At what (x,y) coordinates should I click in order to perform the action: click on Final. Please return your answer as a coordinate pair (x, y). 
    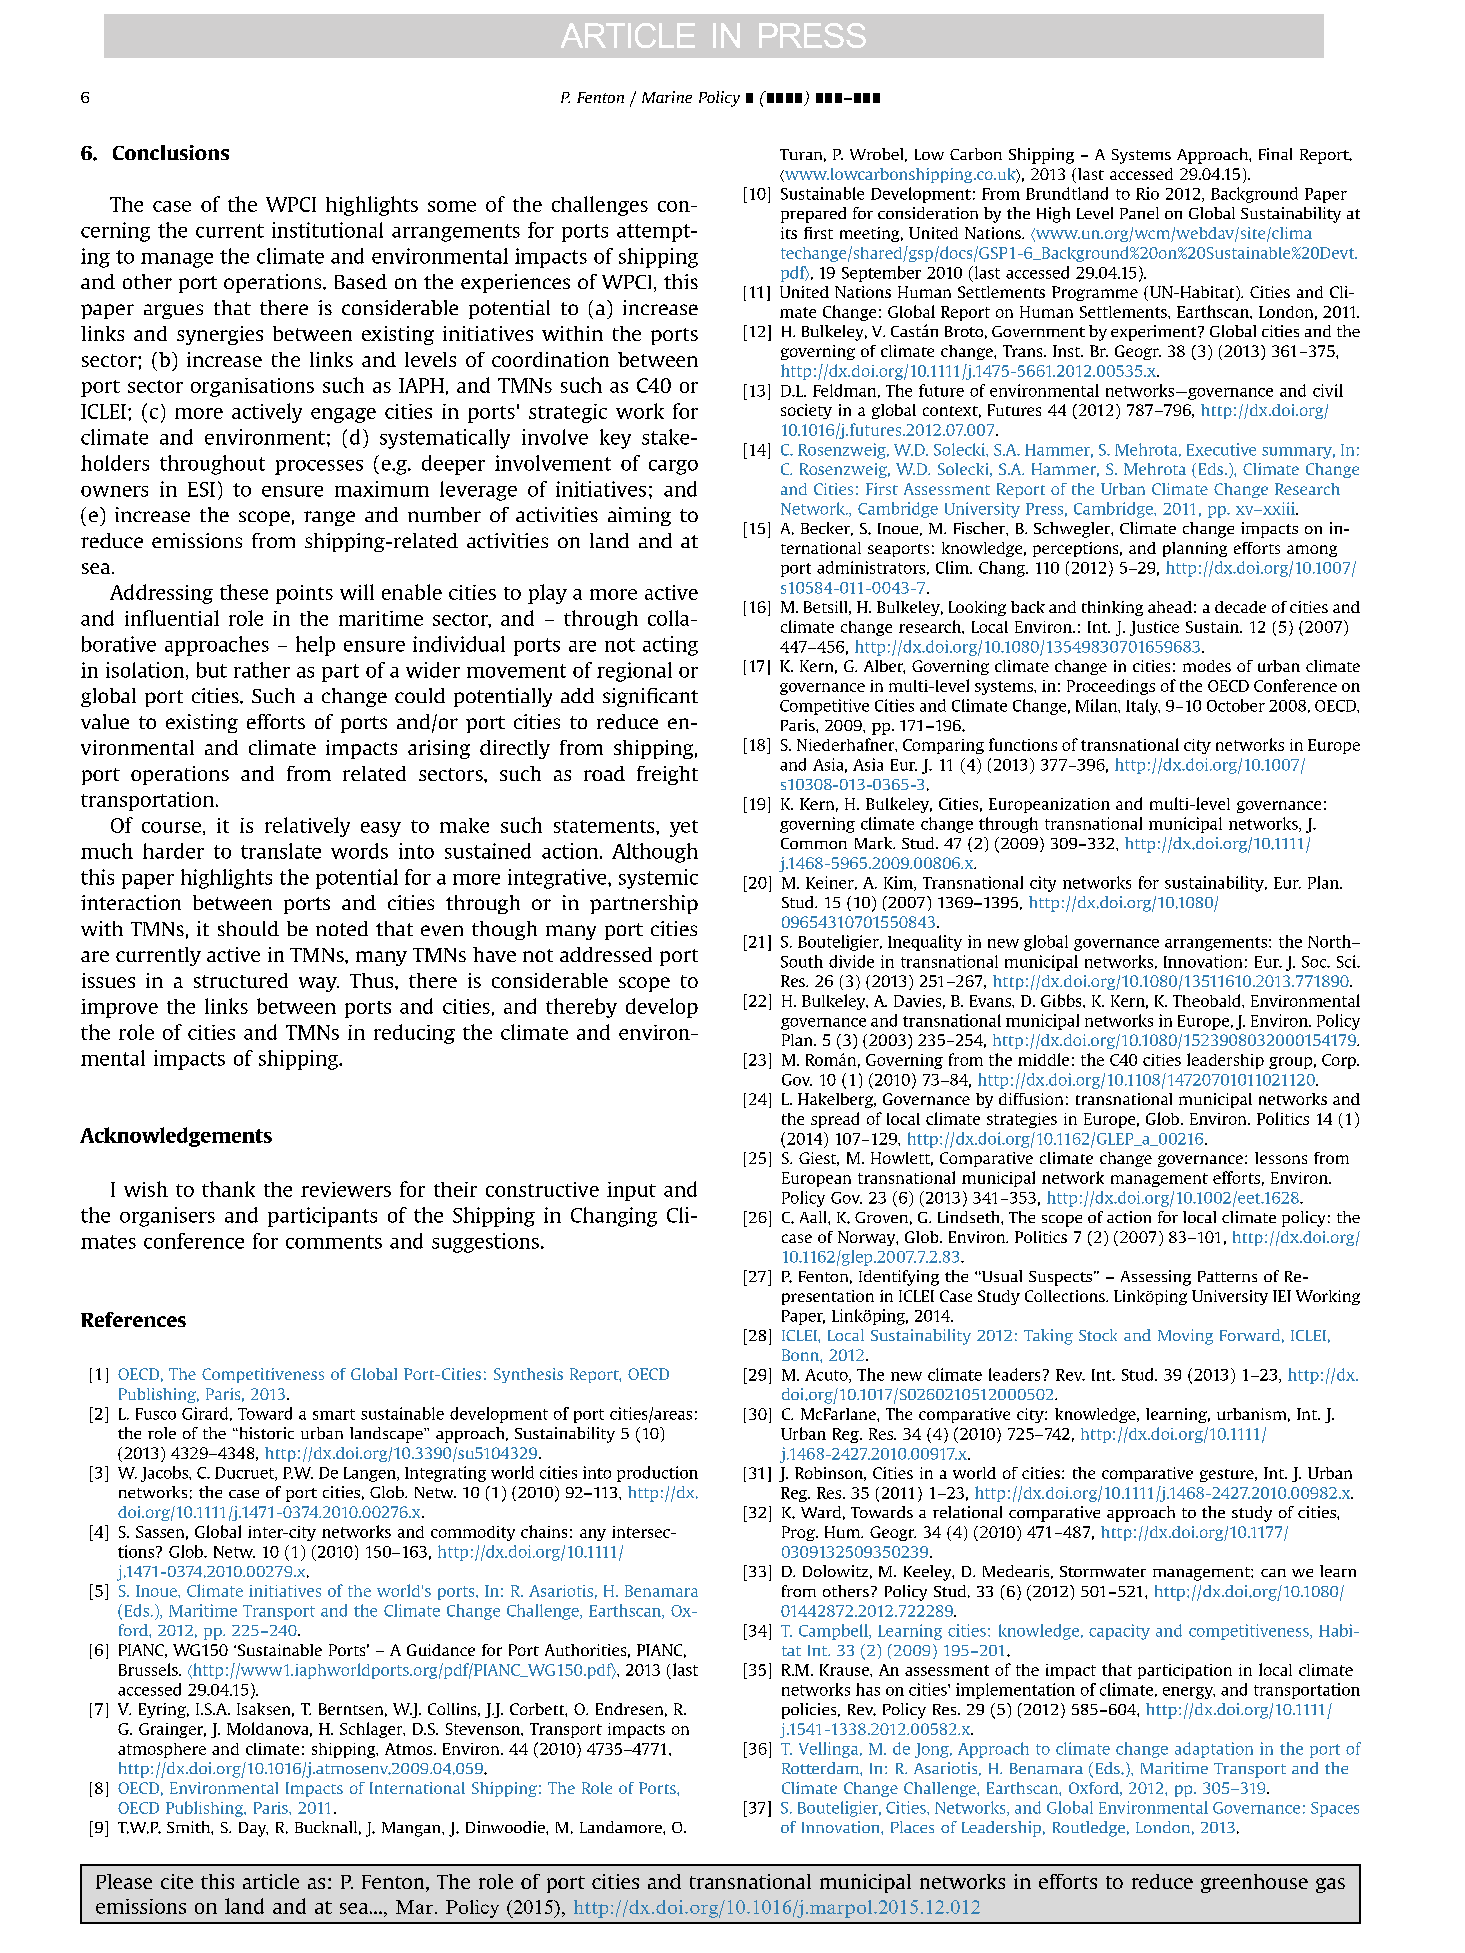
    Looking at the image, I should click on (1275, 154).
